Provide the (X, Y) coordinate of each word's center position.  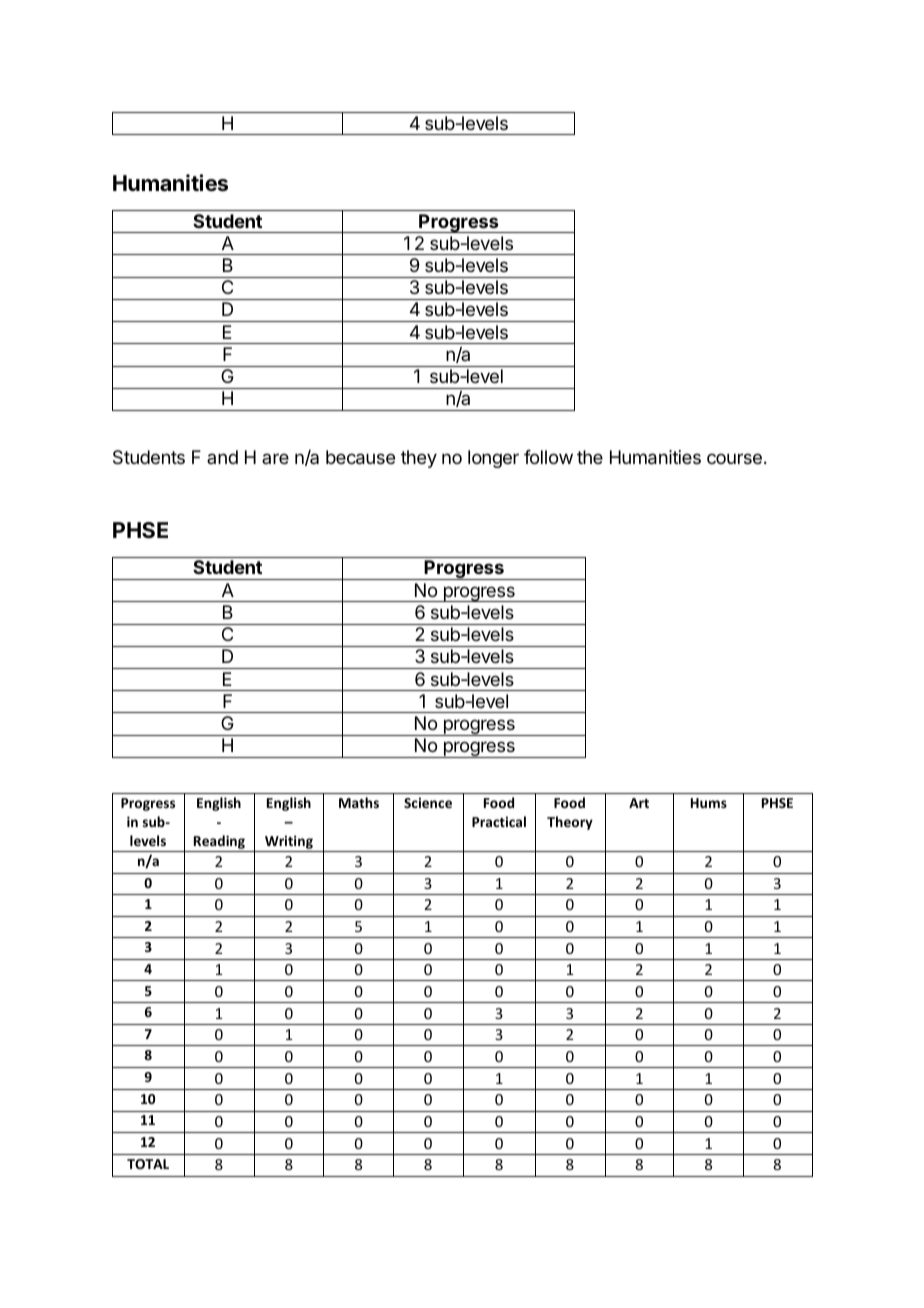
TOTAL (148, 1164)
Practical (499, 821)
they (419, 459)
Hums (709, 803)
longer (493, 459)
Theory (570, 823)
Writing (289, 843)
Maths (359, 802)
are (275, 458)
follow (548, 457)
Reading (219, 843)
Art (639, 803)
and (222, 457)
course (734, 458)
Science (428, 802)
